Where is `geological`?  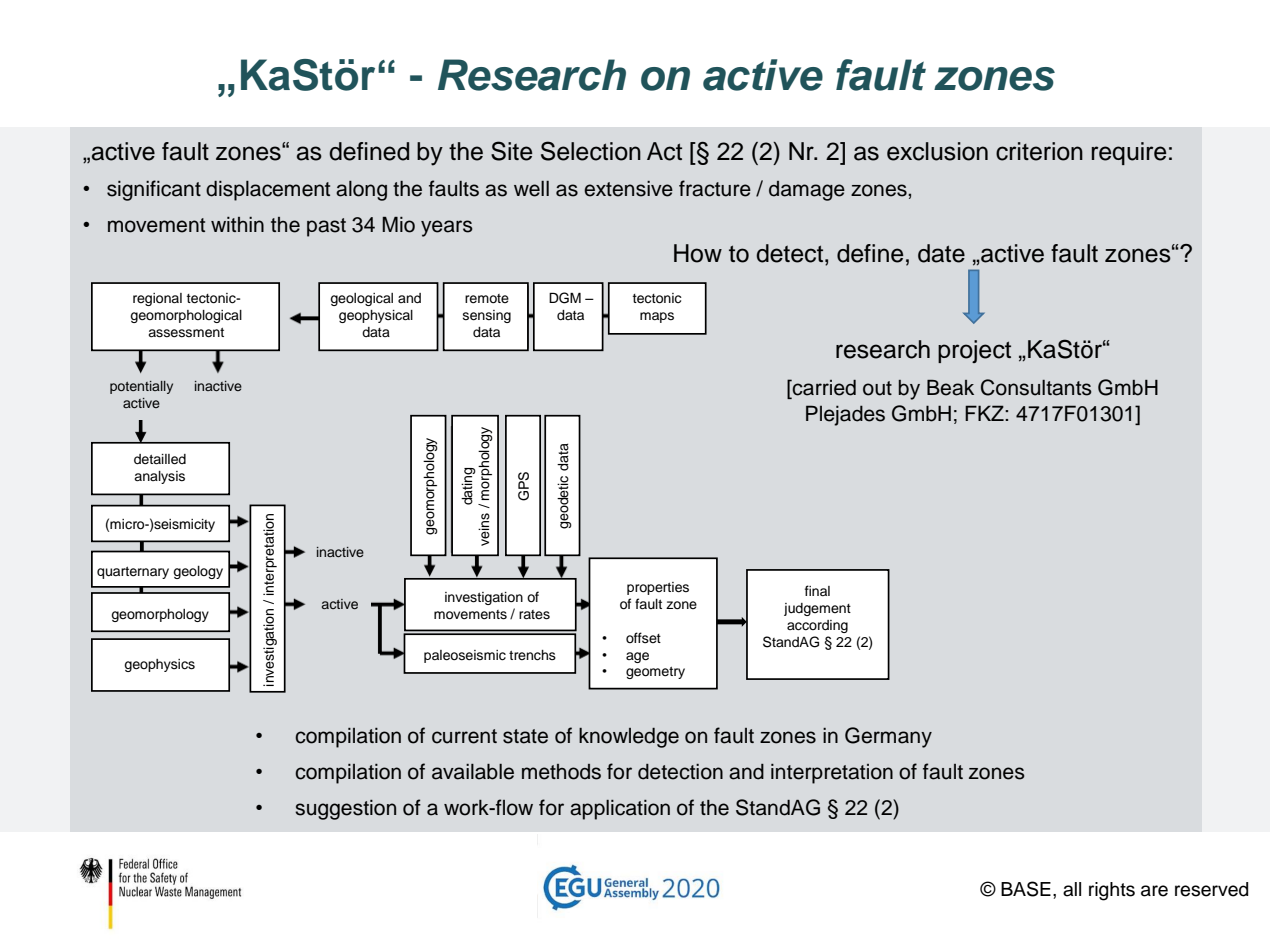
geological is located at coordinates (361, 299).
